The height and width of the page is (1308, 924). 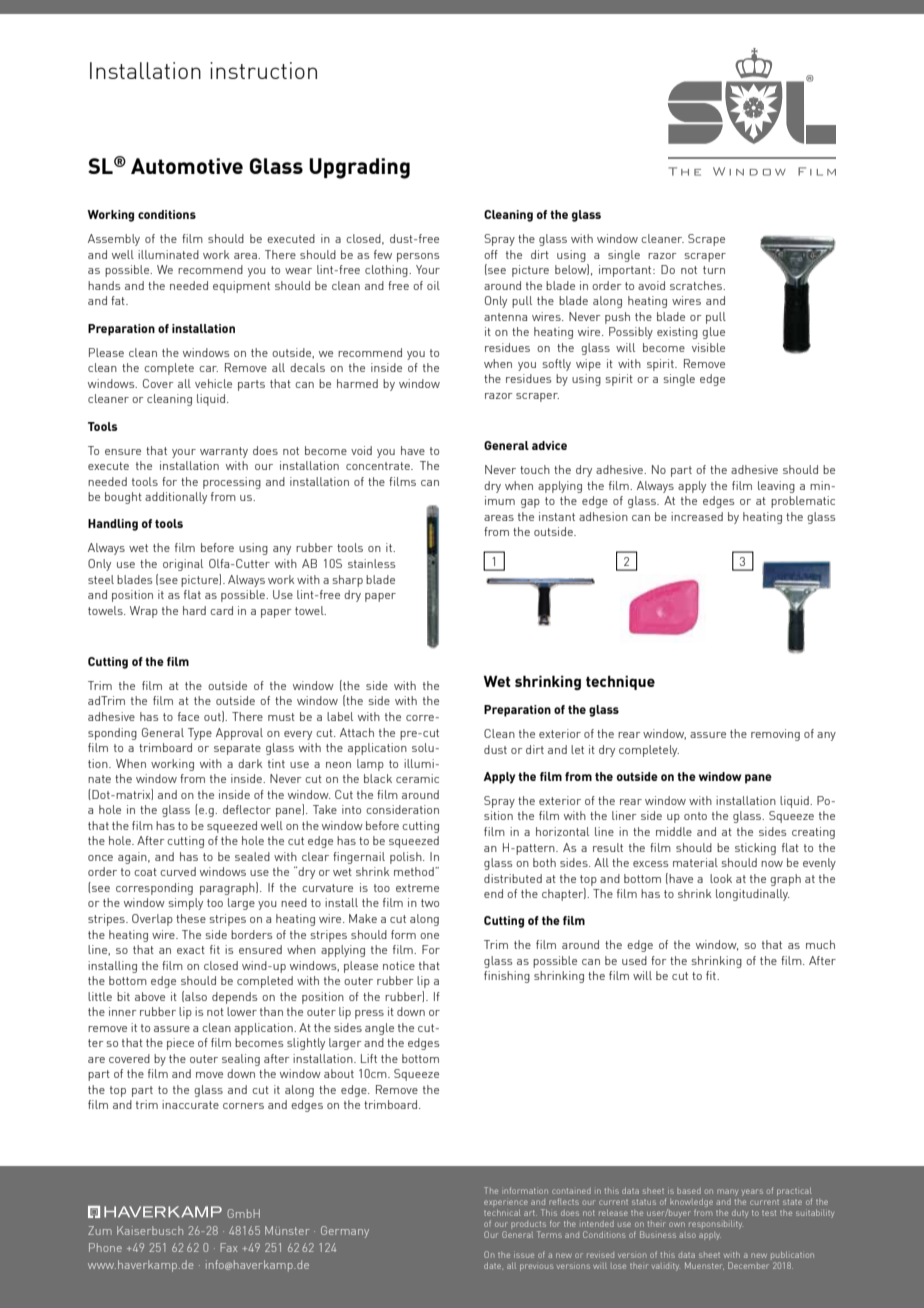 I want to click on off, so click(x=491, y=254).
